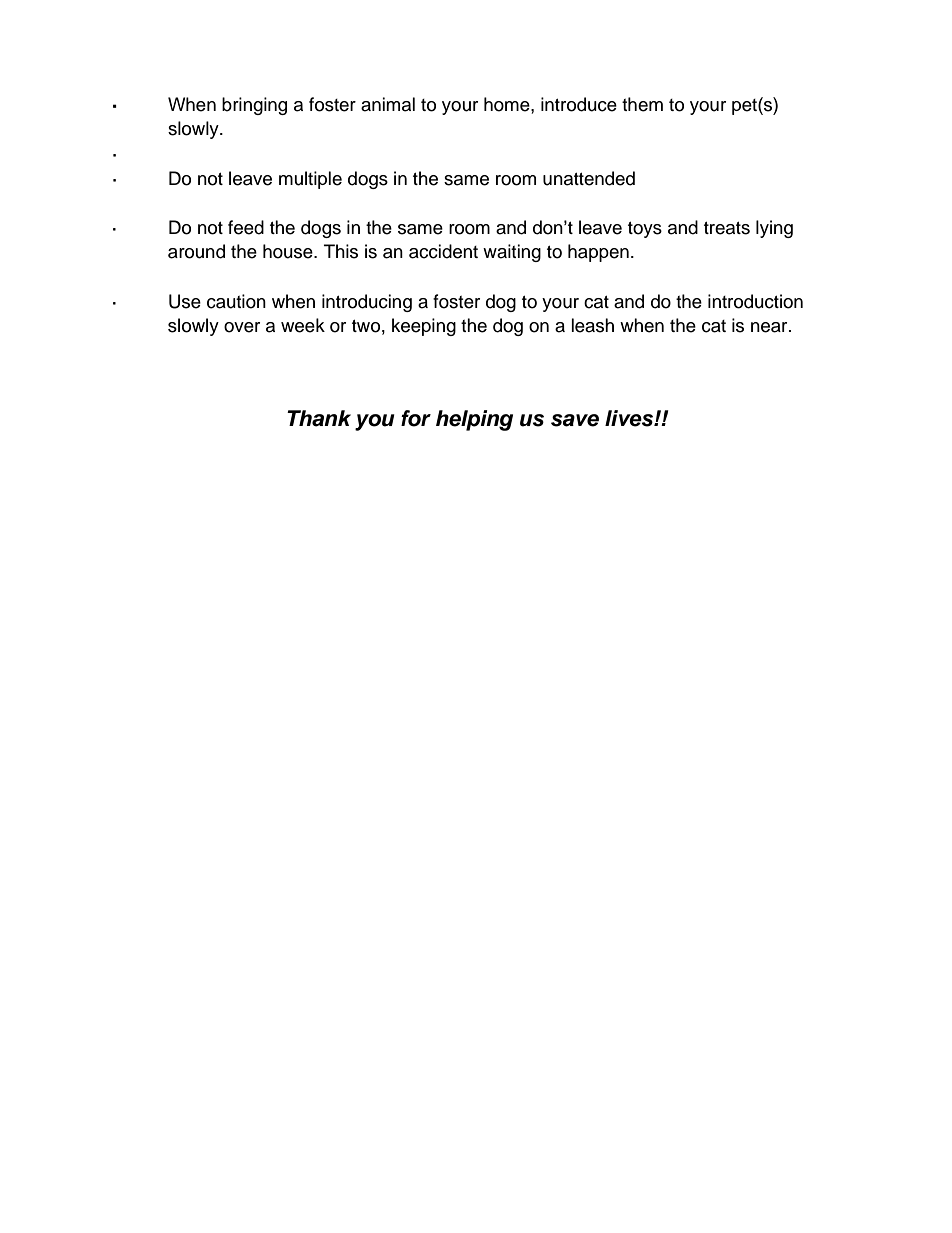  What do you see at coordinates (474, 420) in the page?
I see `helping` at bounding box center [474, 420].
